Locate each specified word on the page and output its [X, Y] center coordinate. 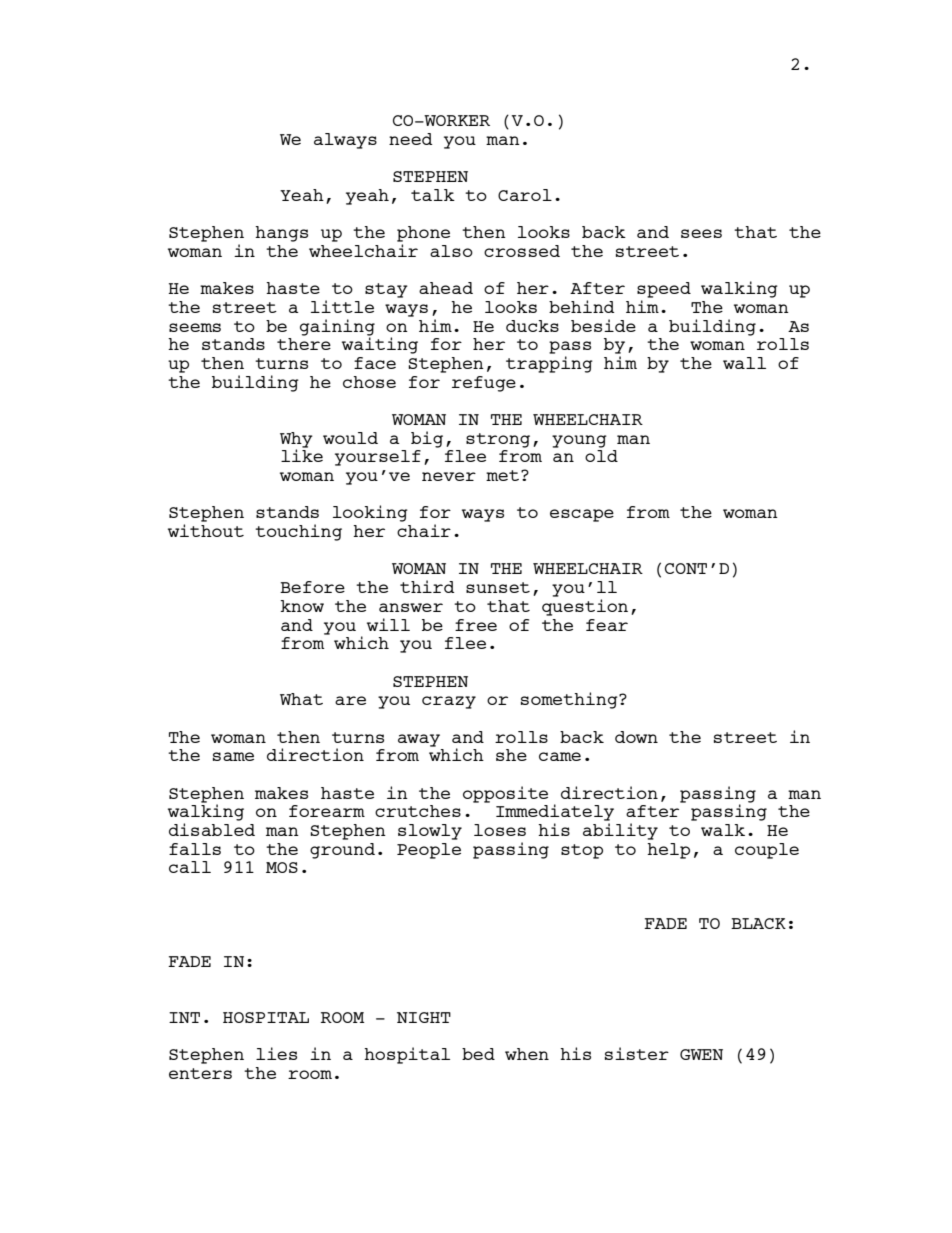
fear [607, 625]
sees [701, 233]
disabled [212, 829]
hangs [281, 234]
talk [433, 195]
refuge [484, 384]
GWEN [701, 1054]
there [304, 344]
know [302, 606]
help [668, 851]
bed [478, 1054]
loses [500, 830]
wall [744, 363]
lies [276, 1053]
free [476, 625]
